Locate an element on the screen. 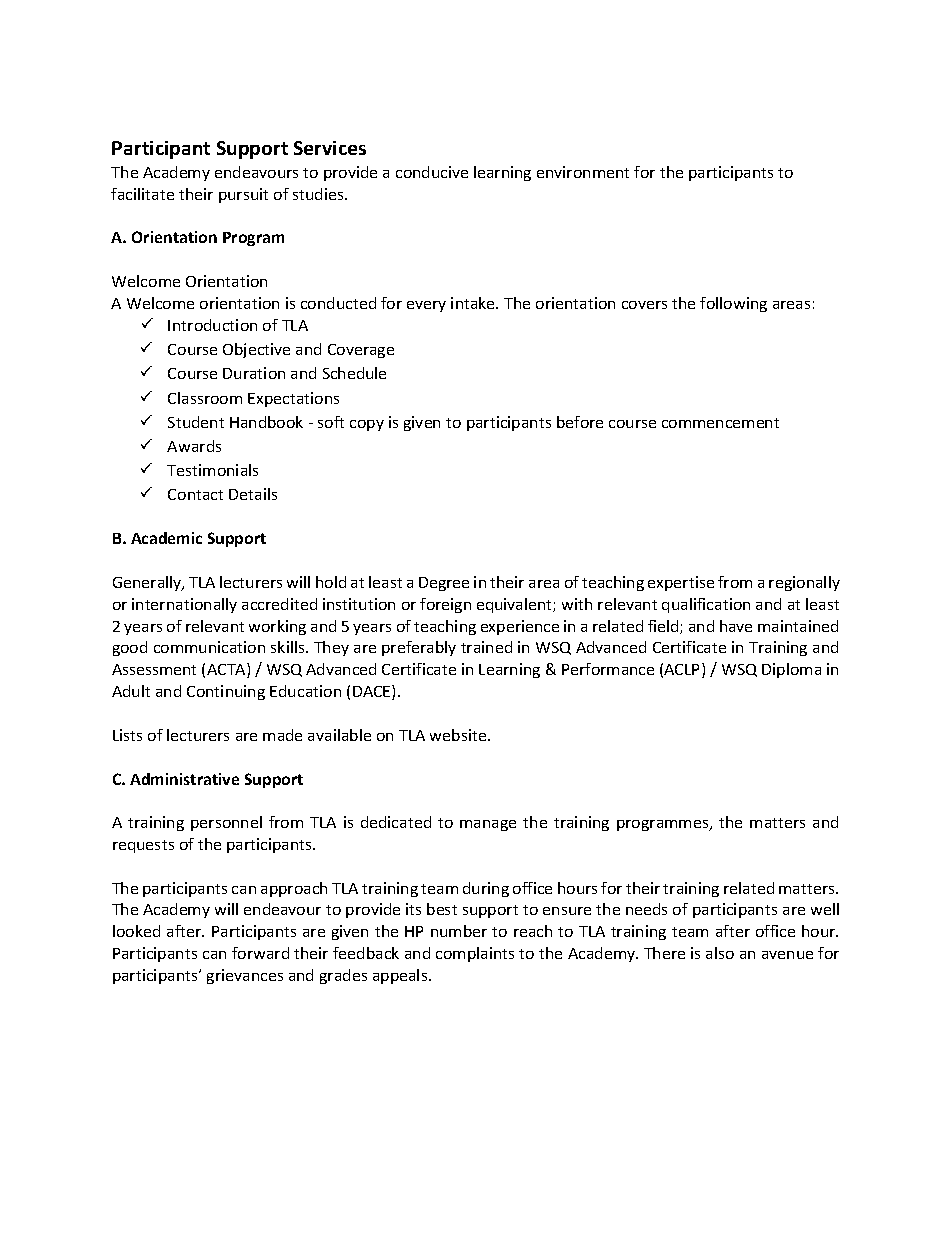 The width and height of the screenshot is (952, 1233). Continuing is located at coordinates (226, 692).
